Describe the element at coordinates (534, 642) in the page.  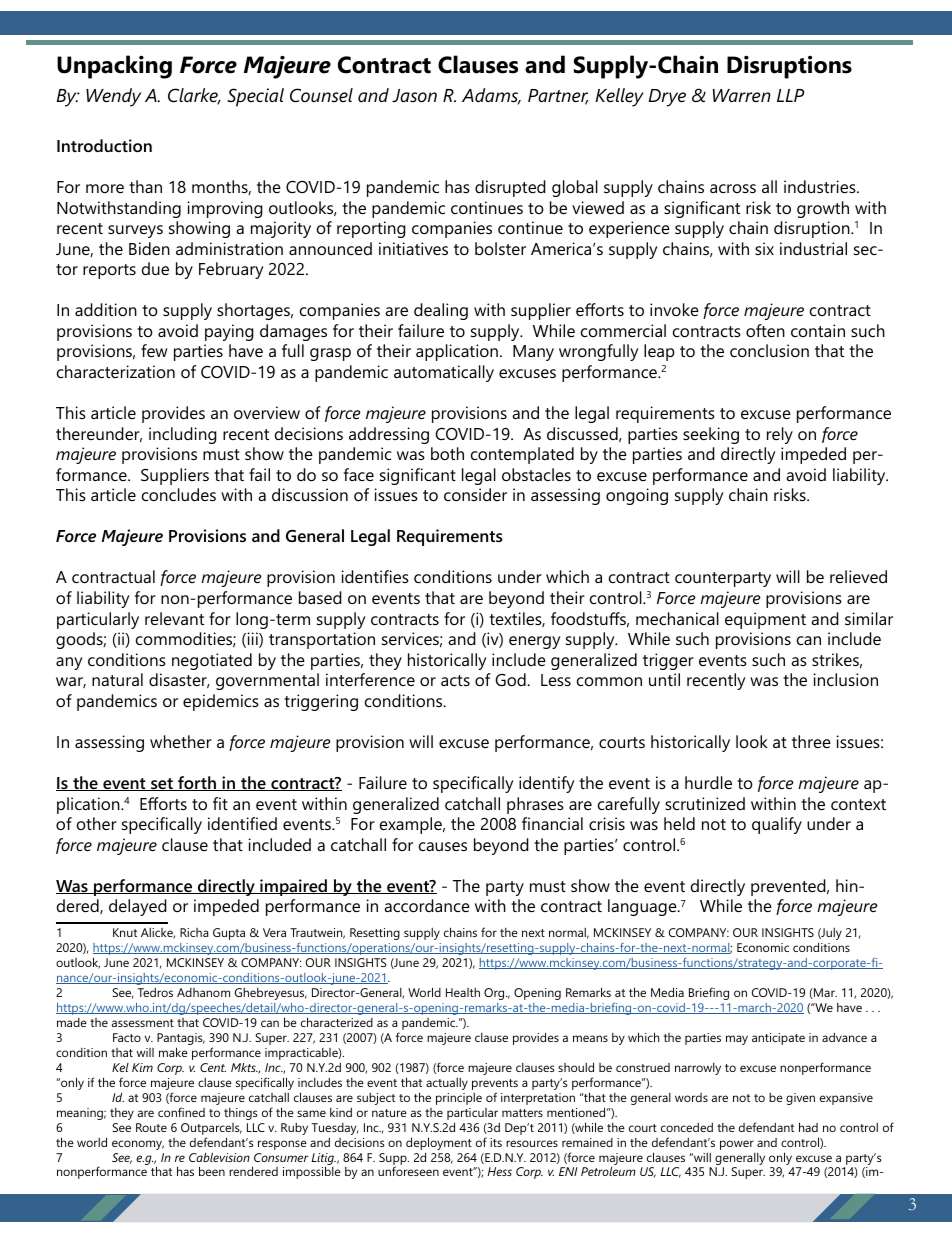
I see `energy` at that location.
